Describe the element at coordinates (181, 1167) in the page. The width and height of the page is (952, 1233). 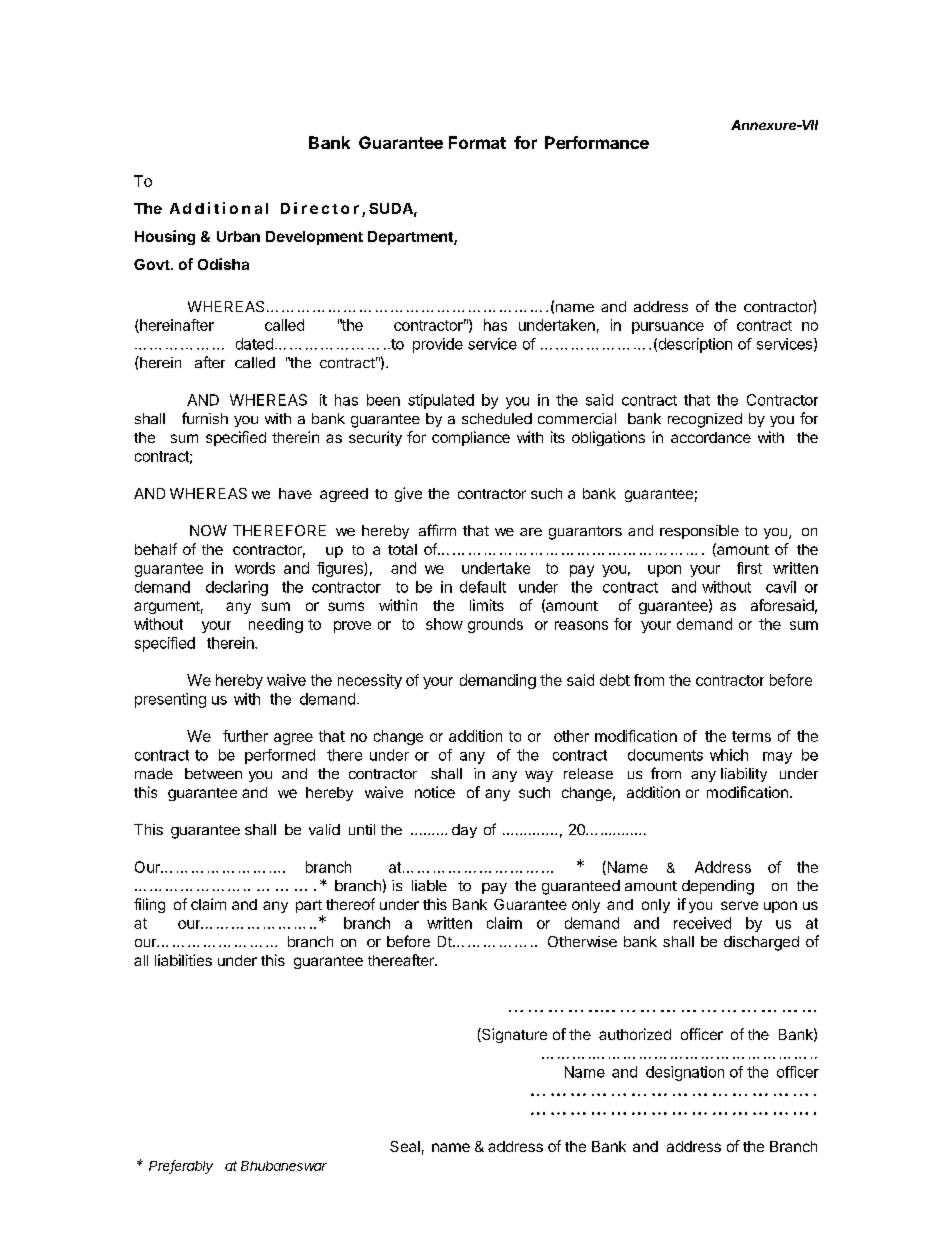
I see `Preferably` at that location.
